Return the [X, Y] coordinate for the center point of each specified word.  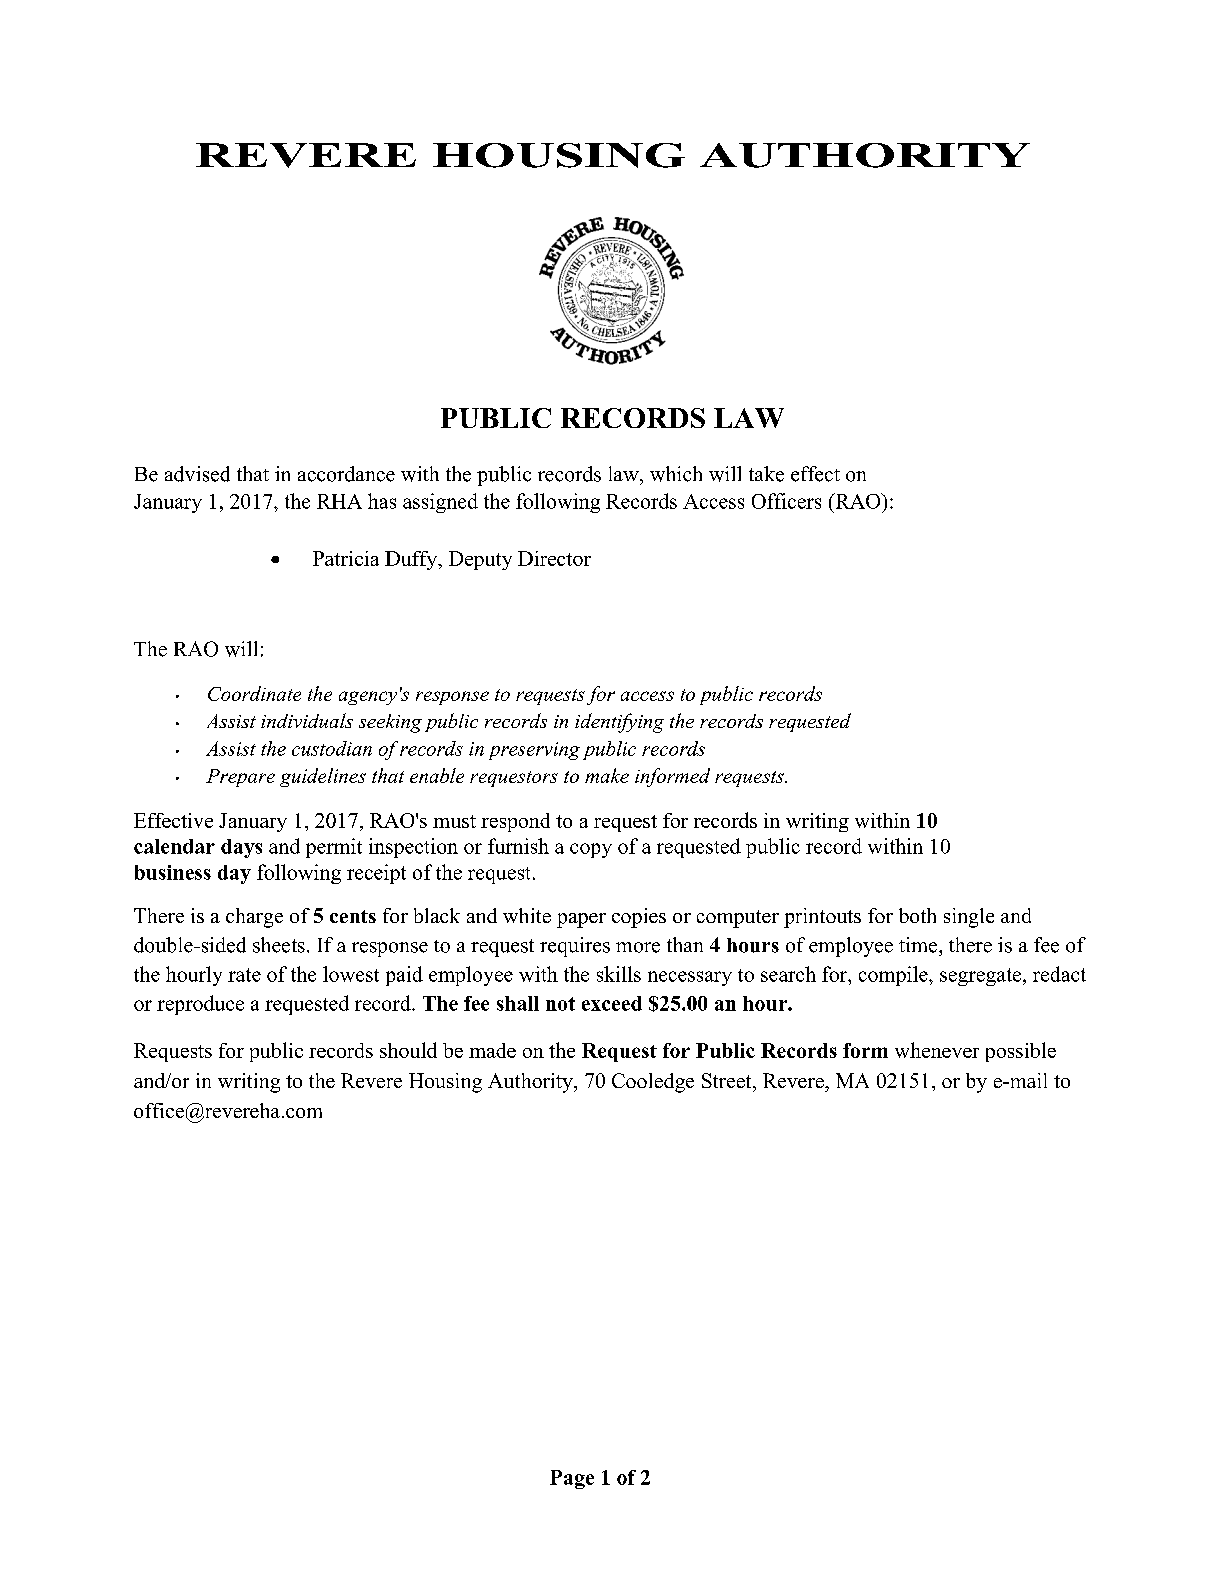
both [917, 915]
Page [572, 1479]
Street [728, 1080]
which [676, 474]
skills [619, 974]
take [766, 474]
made [492, 1050]
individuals [307, 720]
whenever [937, 1050]
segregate [982, 977]
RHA [339, 501]
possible [1021, 1052]
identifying [619, 723]
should [408, 1050]
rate [244, 975]
